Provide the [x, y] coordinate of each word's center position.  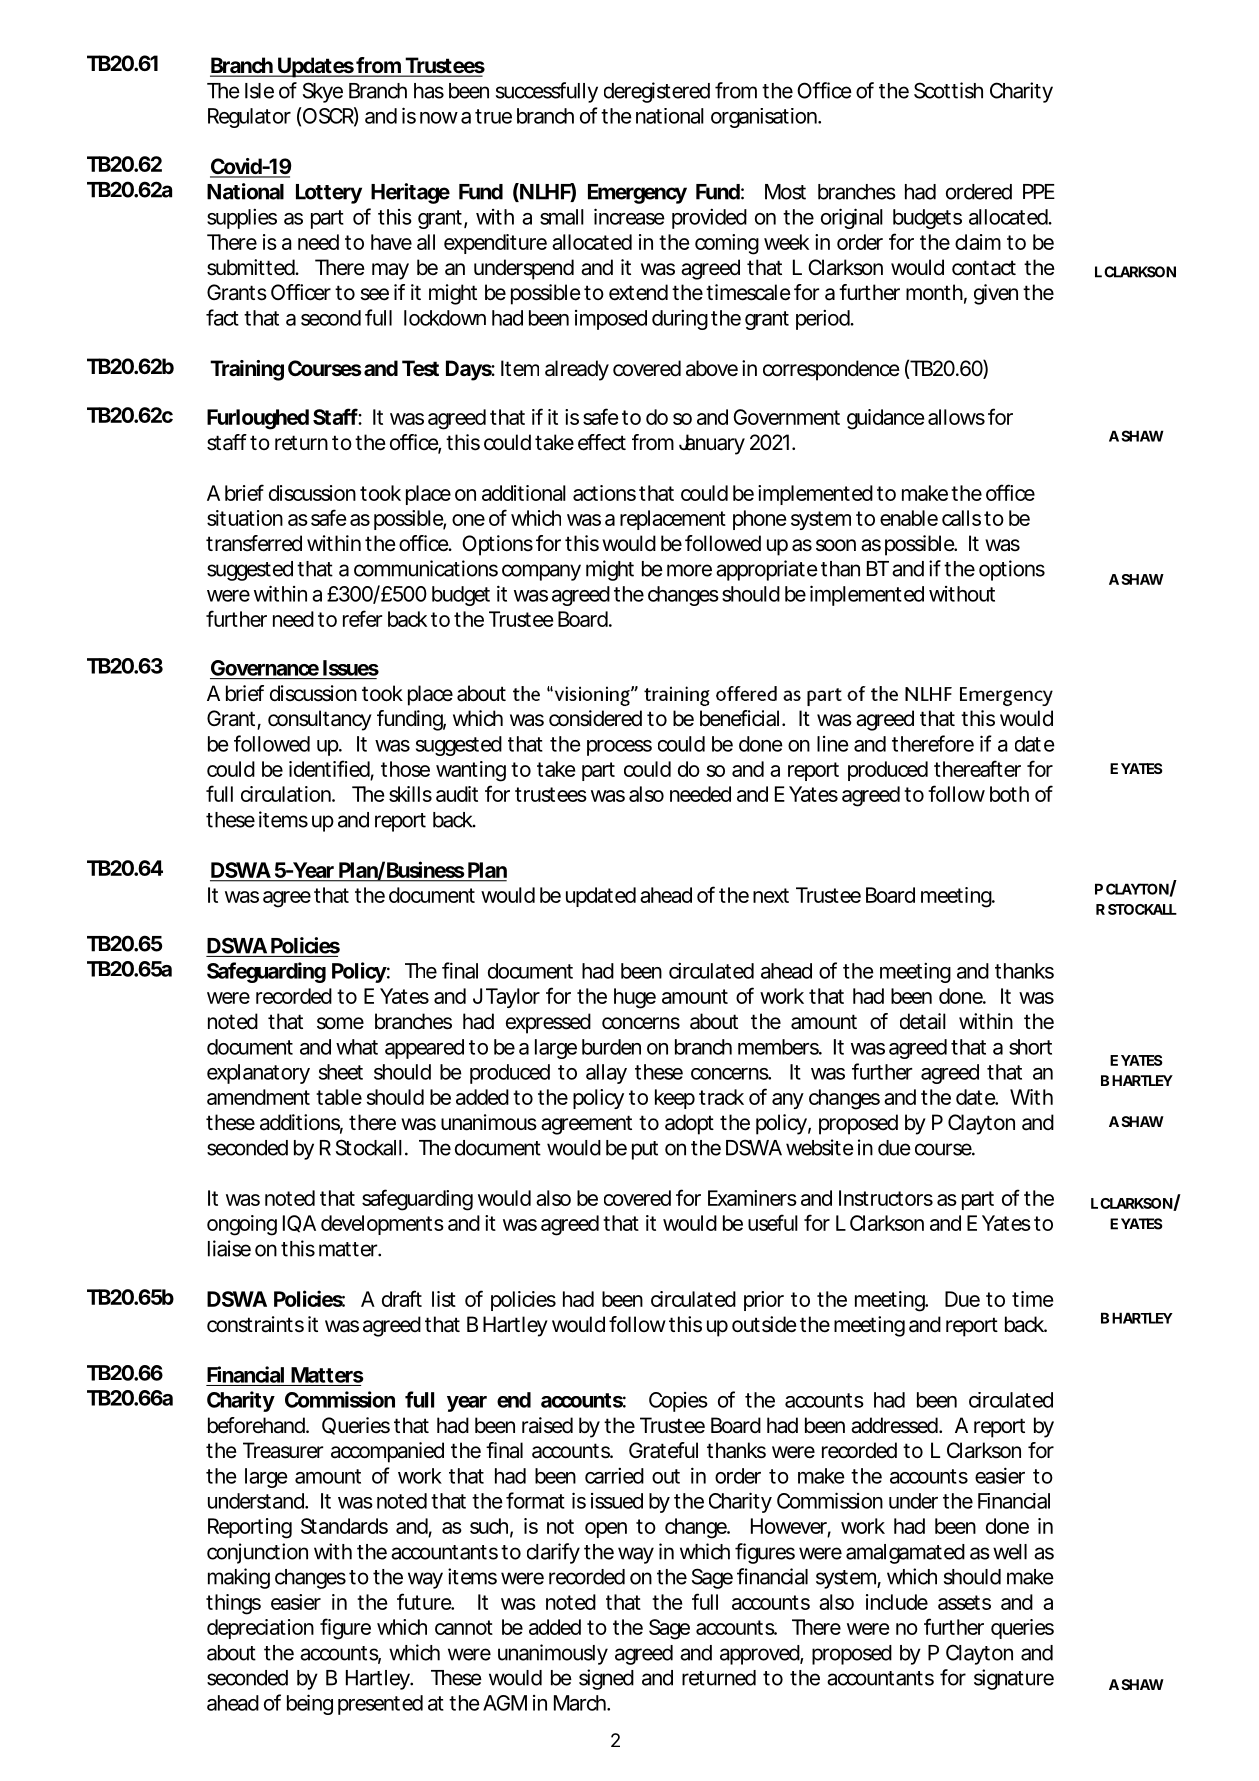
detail [923, 1021]
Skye [323, 92]
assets [964, 1602]
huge [635, 998]
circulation [287, 794]
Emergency [637, 194]
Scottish [948, 90]
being [310, 1704]
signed [606, 1679]
